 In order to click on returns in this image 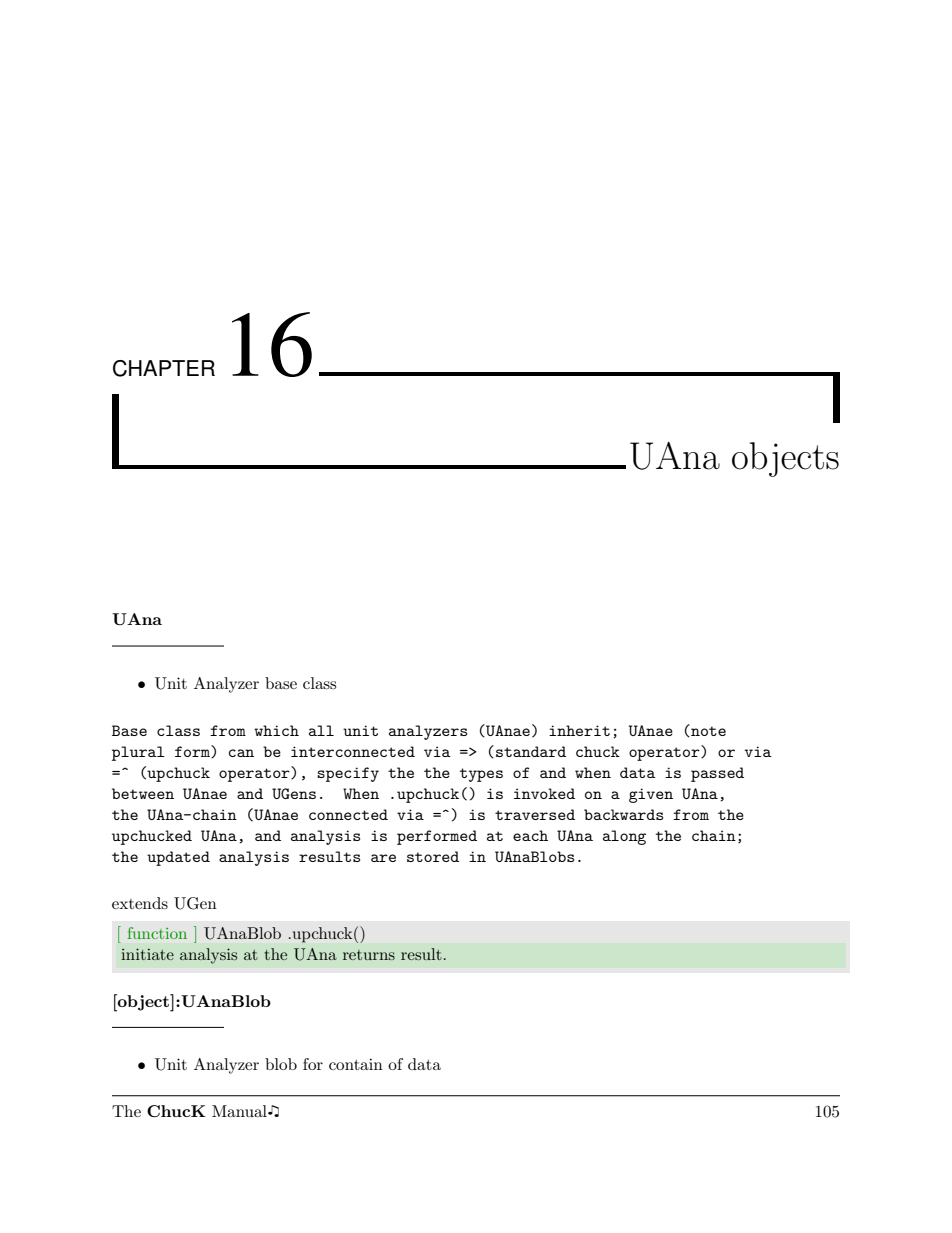, I will do `click(369, 955)`.
